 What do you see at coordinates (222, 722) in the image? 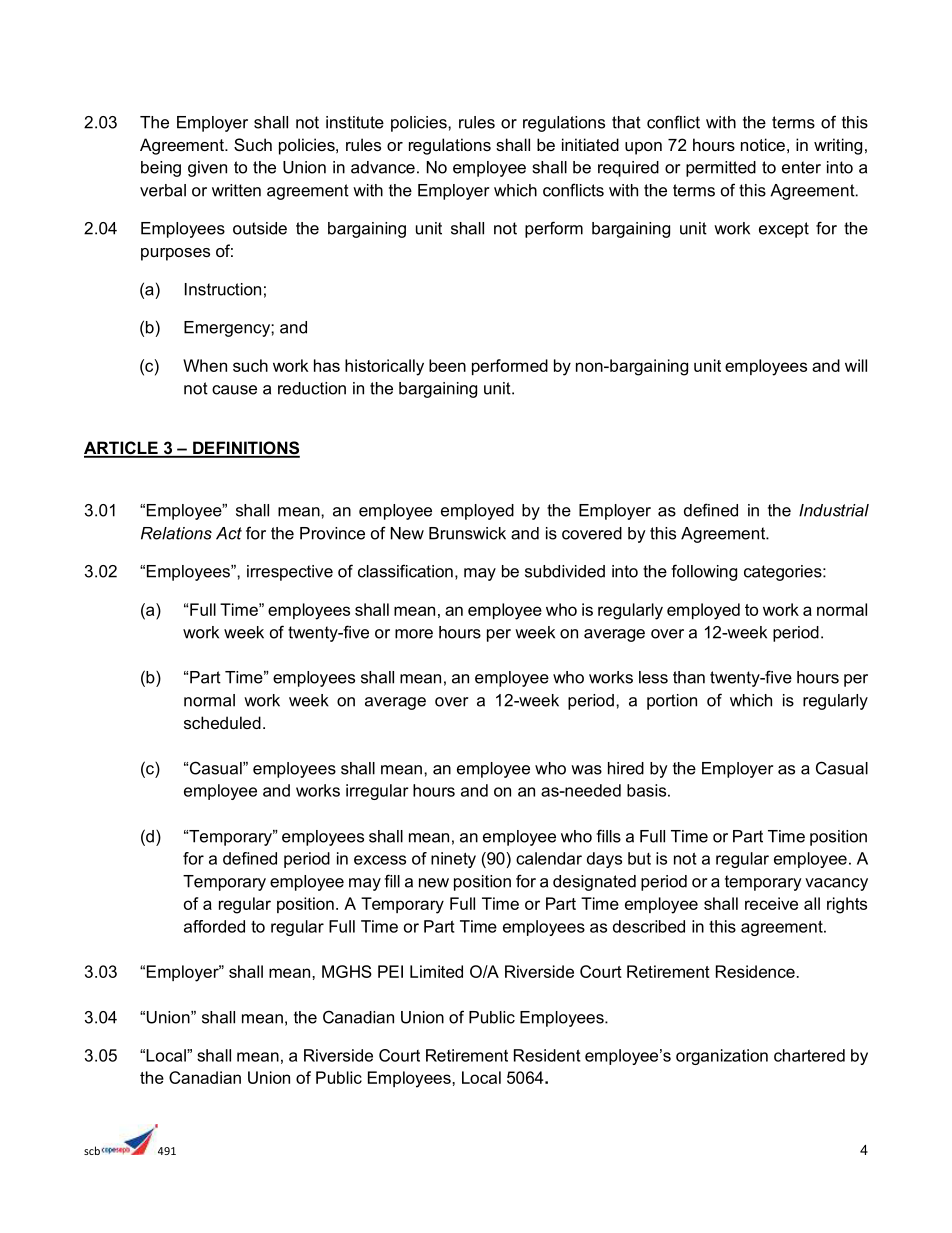
I see `scheduled` at bounding box center [222, 722].
